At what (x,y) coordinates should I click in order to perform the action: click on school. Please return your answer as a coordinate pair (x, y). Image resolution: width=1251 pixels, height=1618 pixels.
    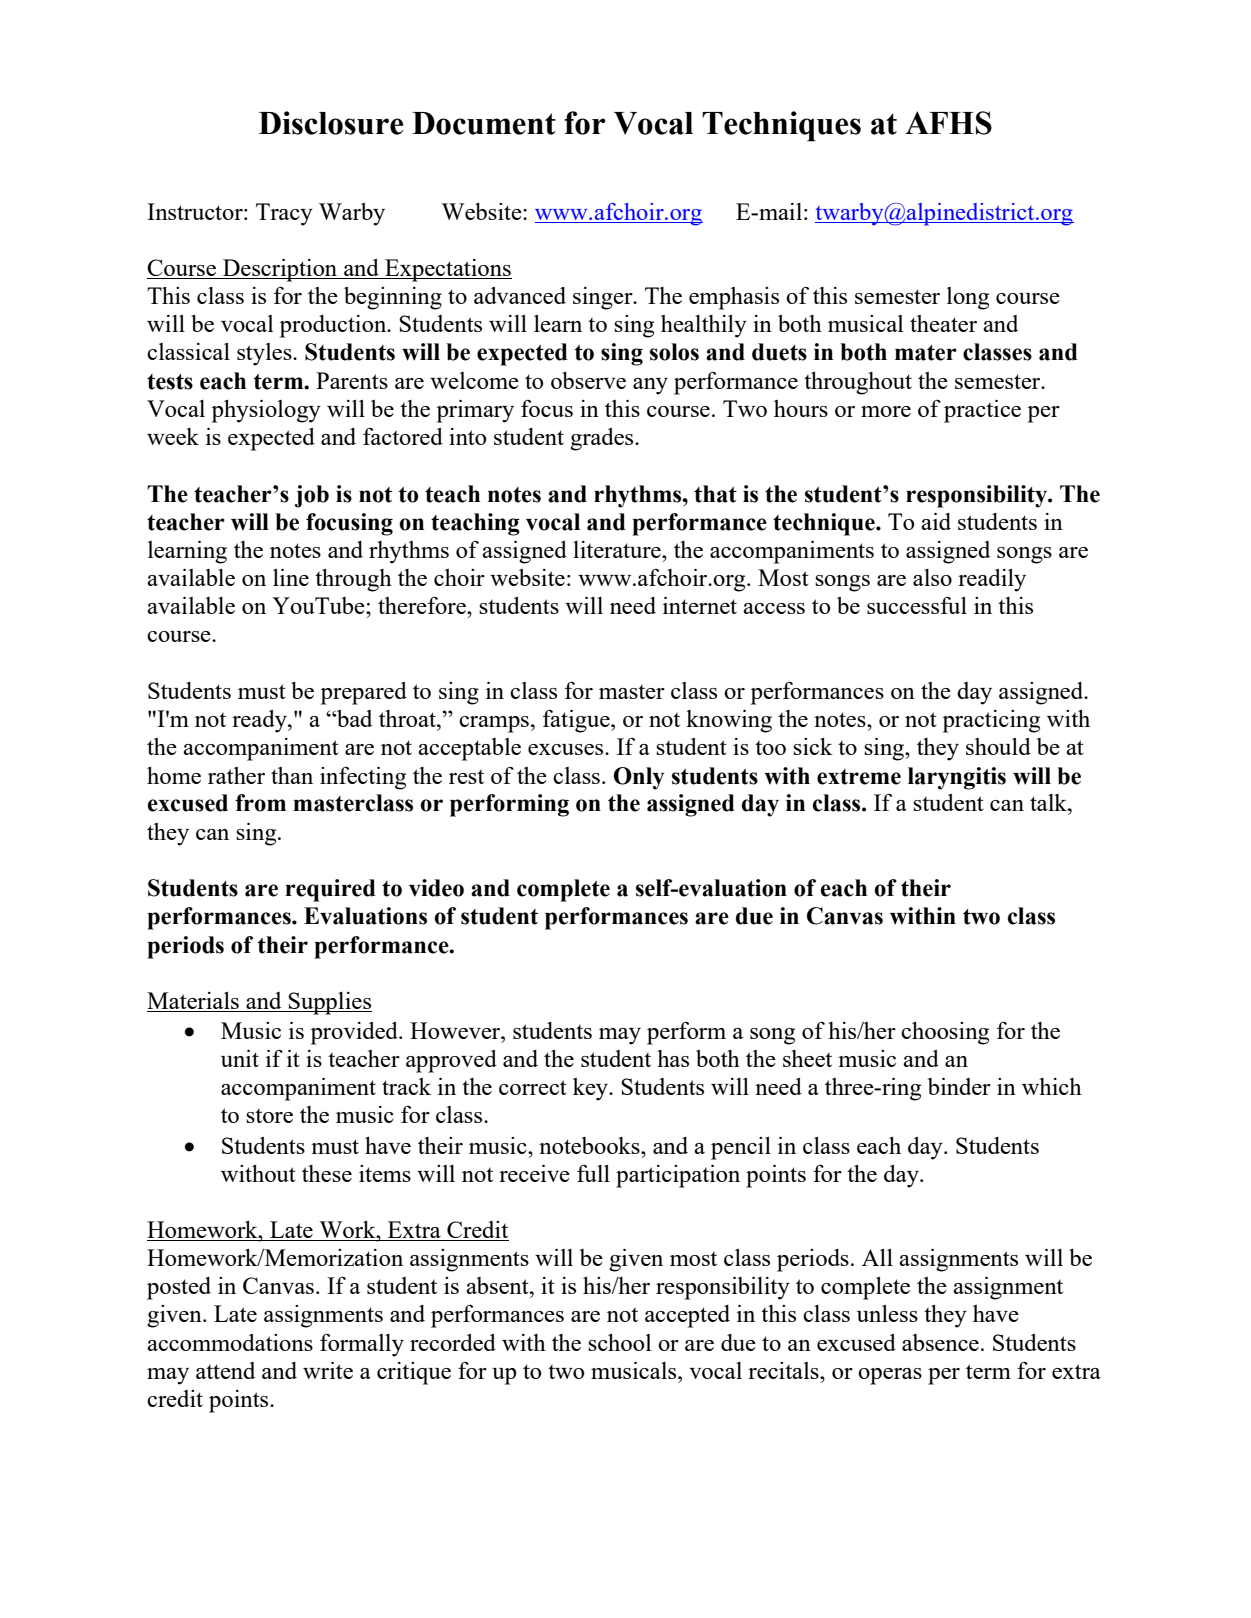
    Looking at the image, I should click on (619, 1342).
